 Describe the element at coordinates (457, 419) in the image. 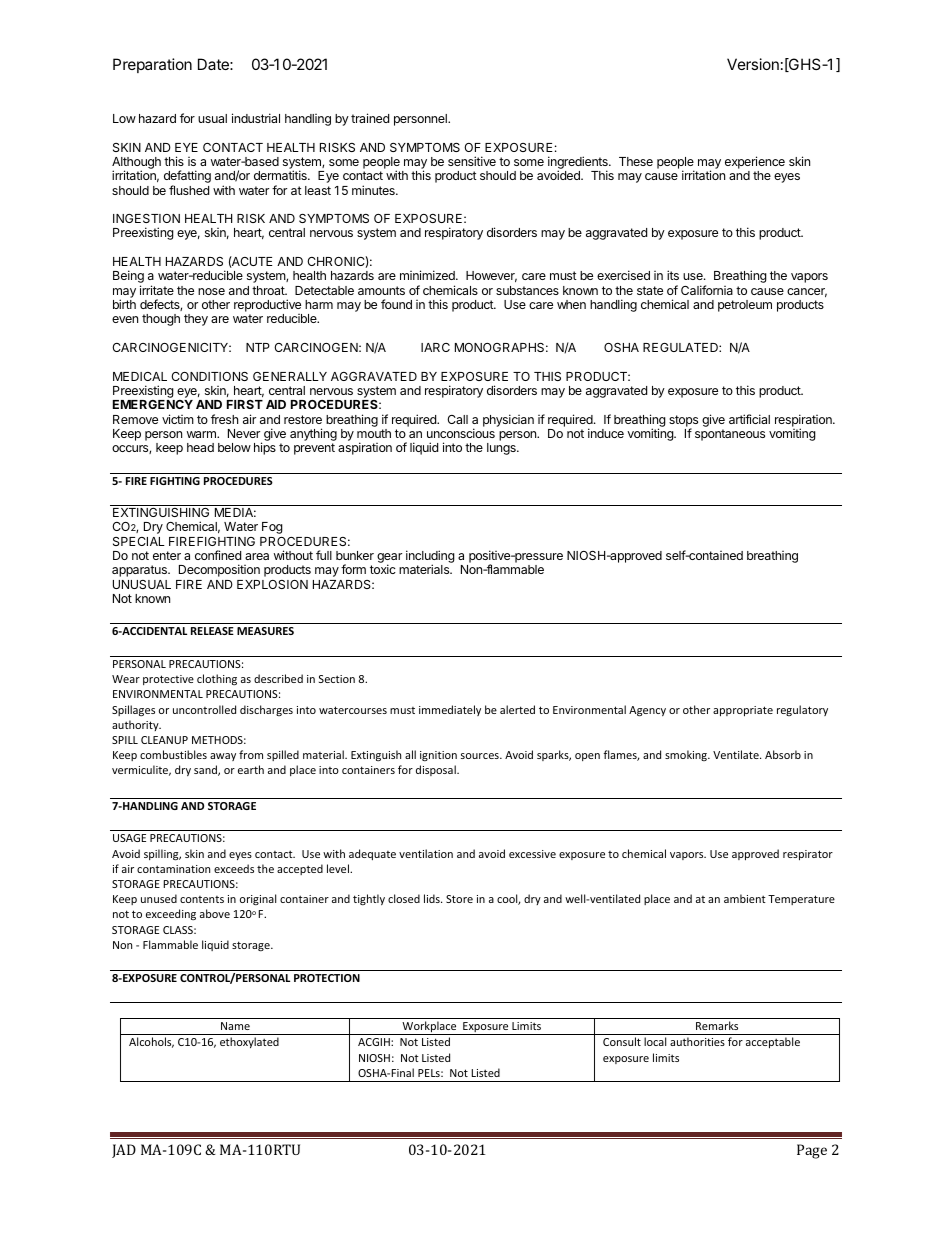

I see `Call` at that location.
